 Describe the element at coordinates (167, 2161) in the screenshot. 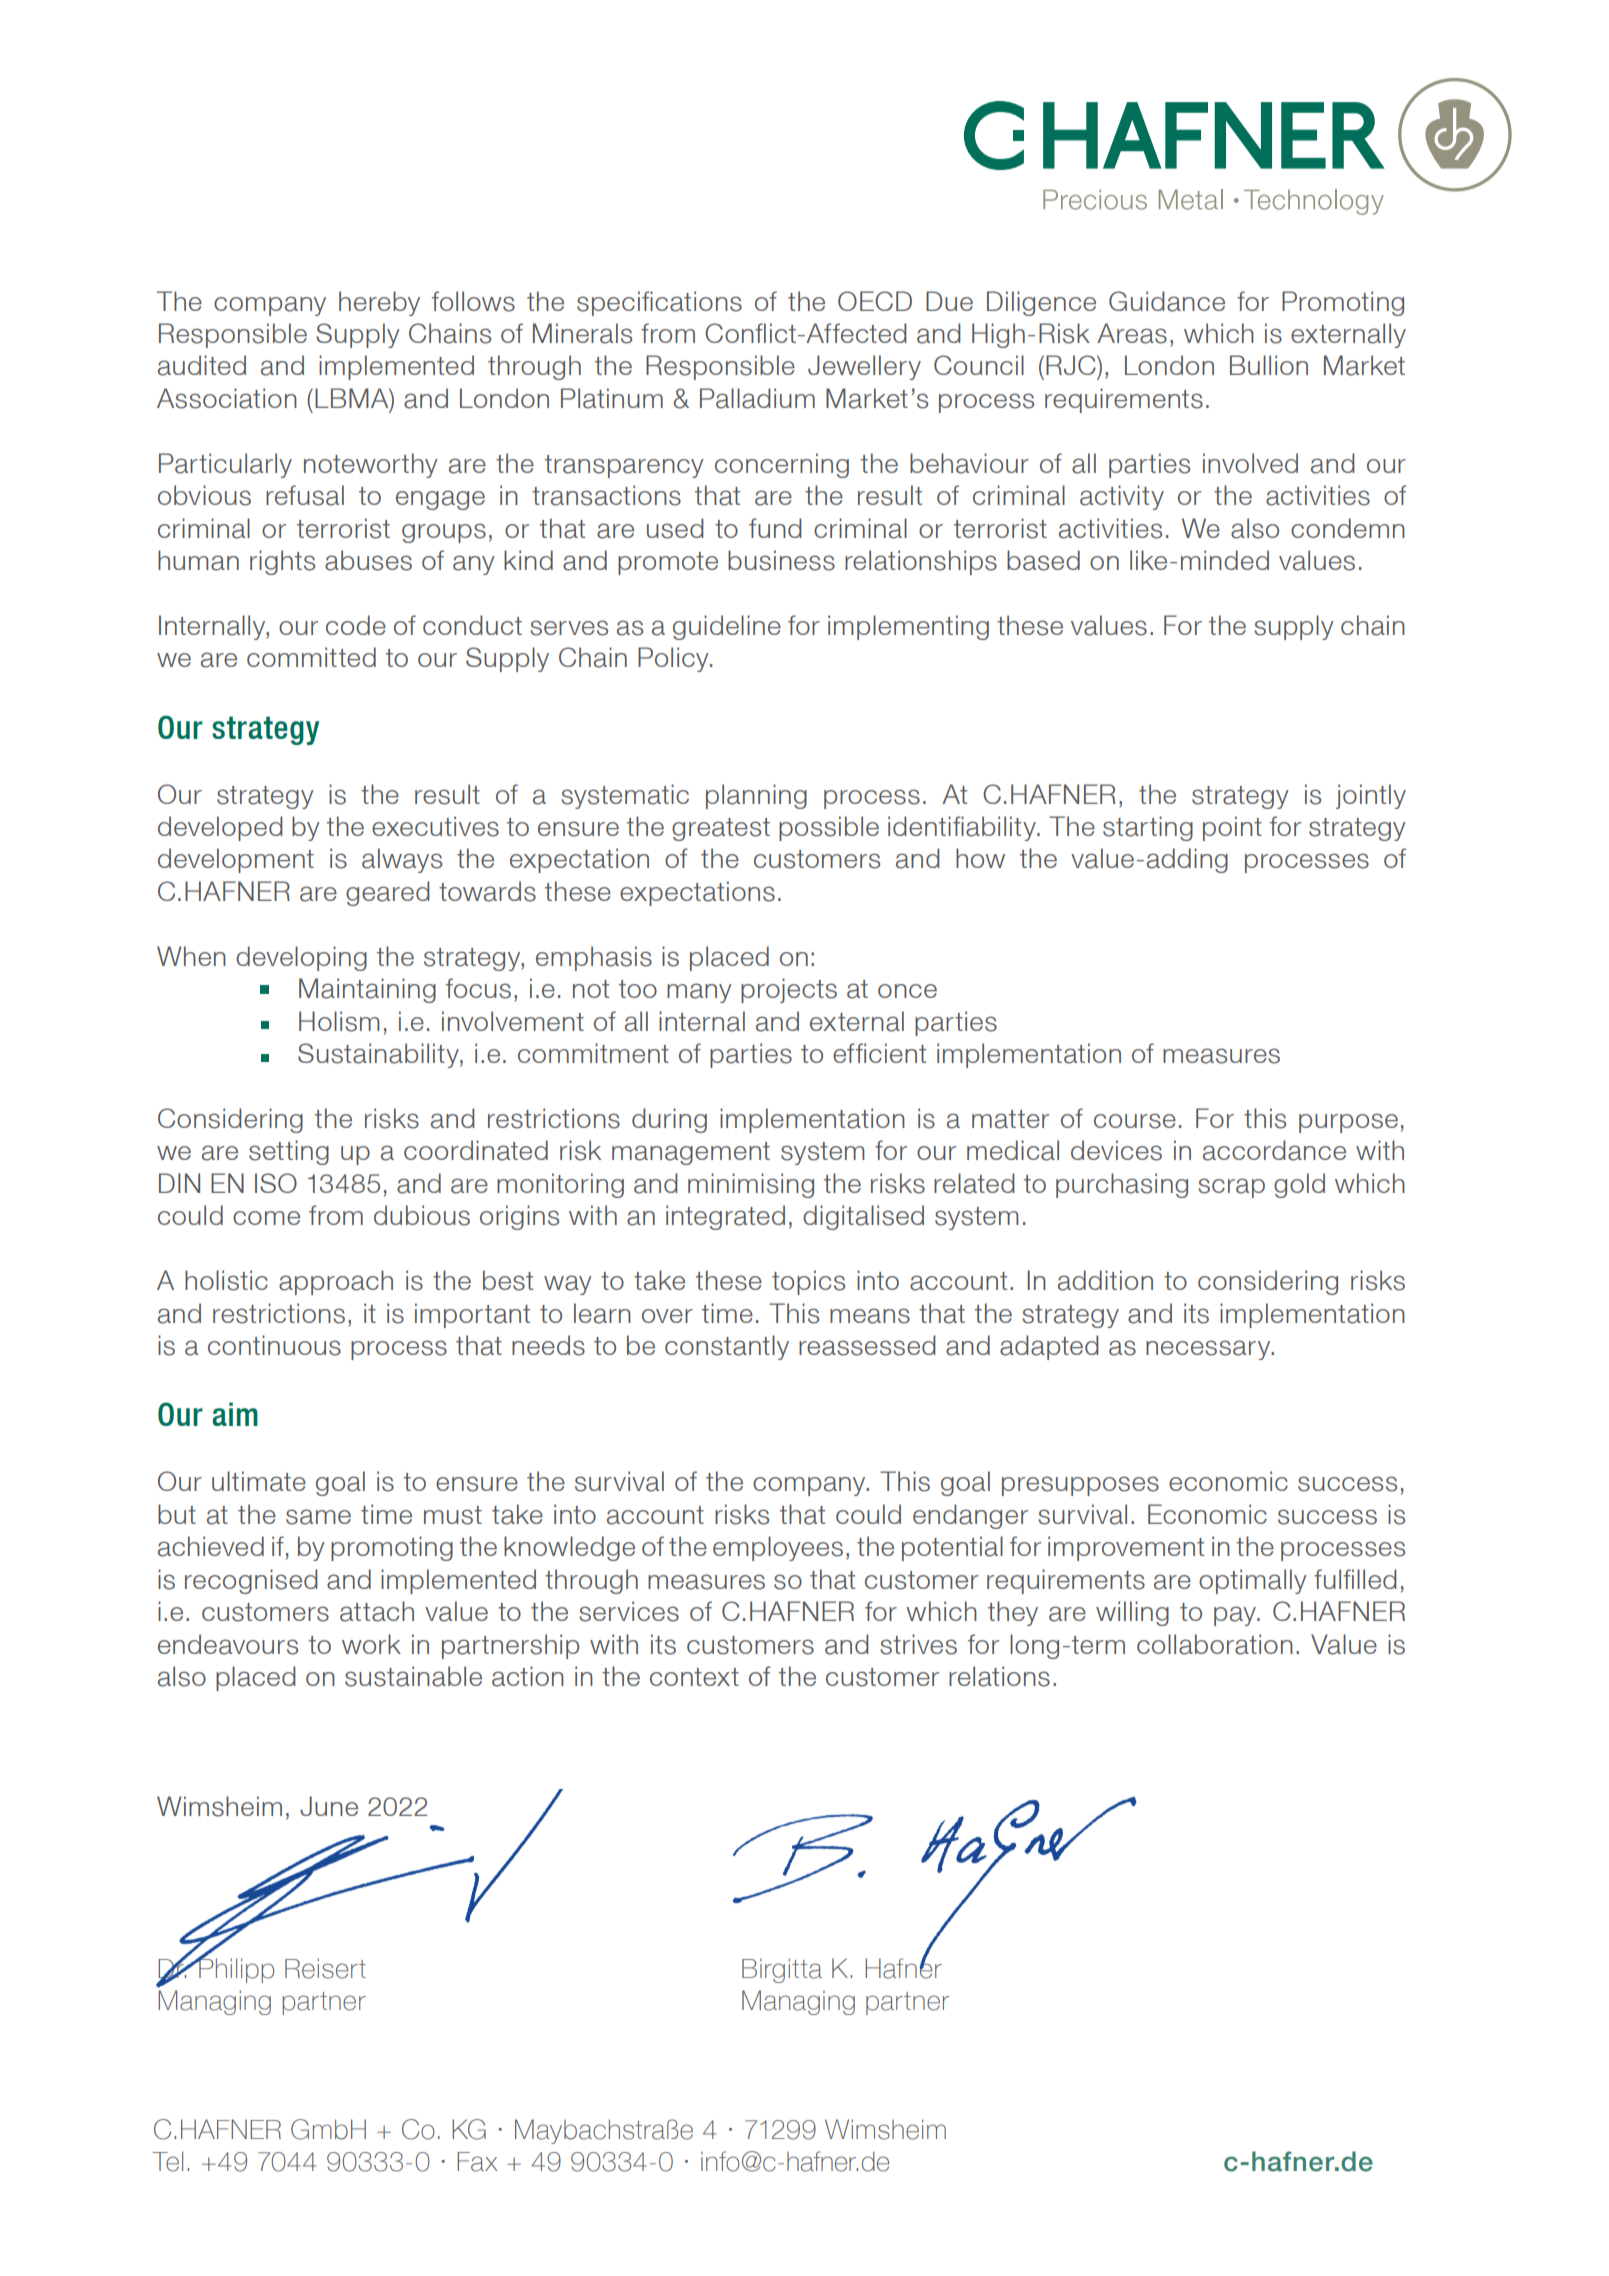

I see `Tel` at that location.
